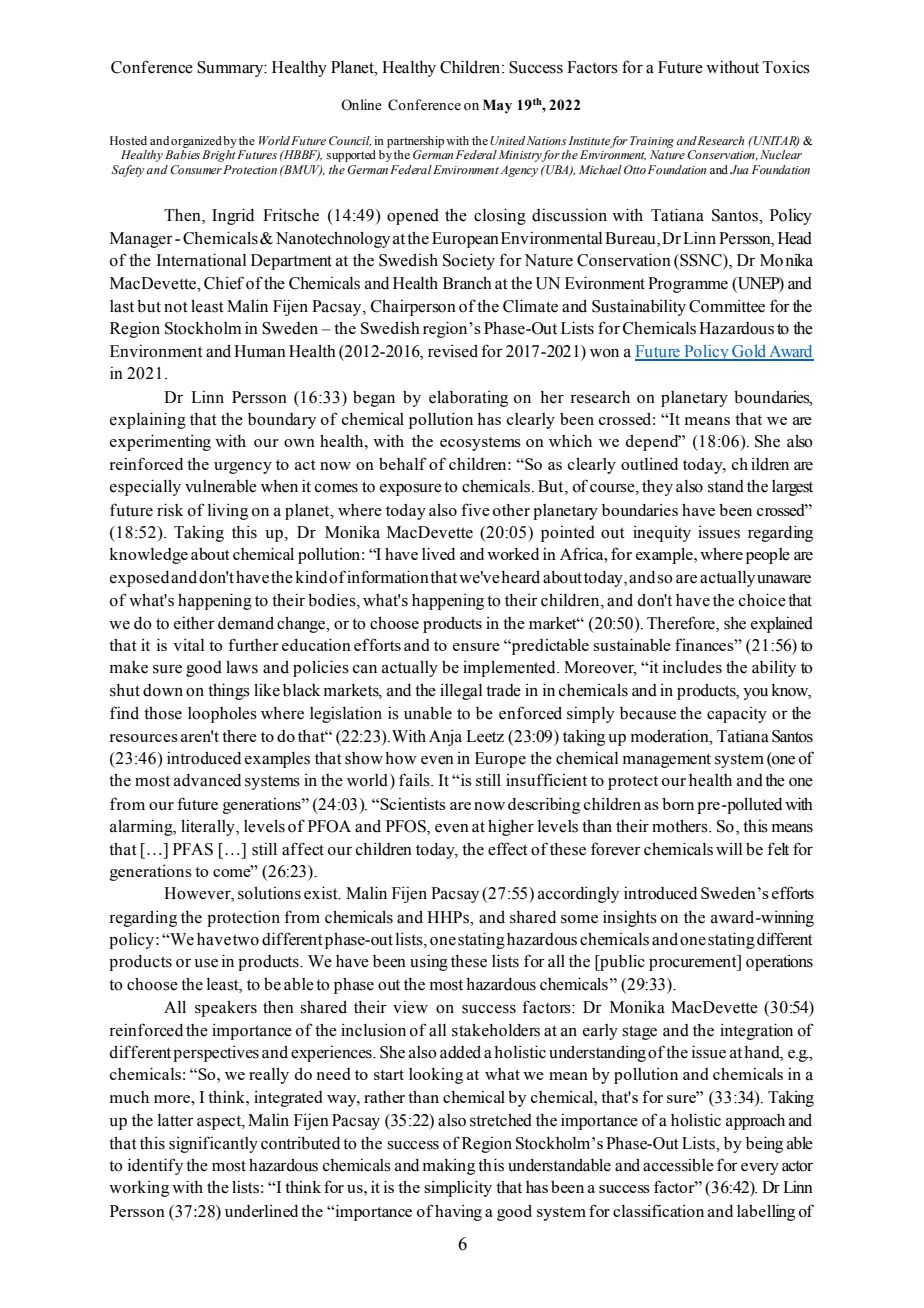 The image size is (924, 1308). What do you see at coordinates (749, 352) in the screenshot?
I see `Gold` at bounding box center [749, 352].
